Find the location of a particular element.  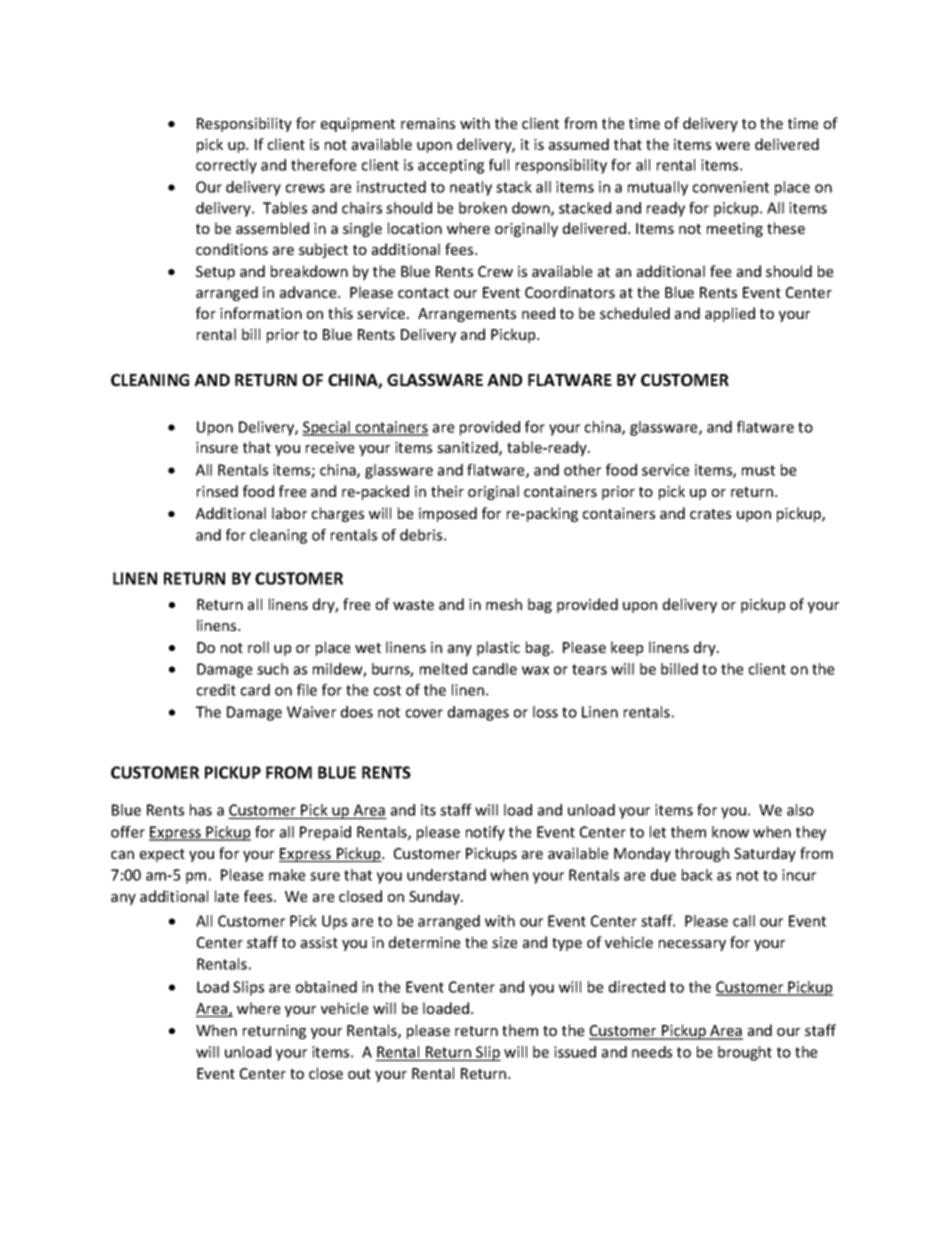

obtained is located at coordinates (326, 987).
